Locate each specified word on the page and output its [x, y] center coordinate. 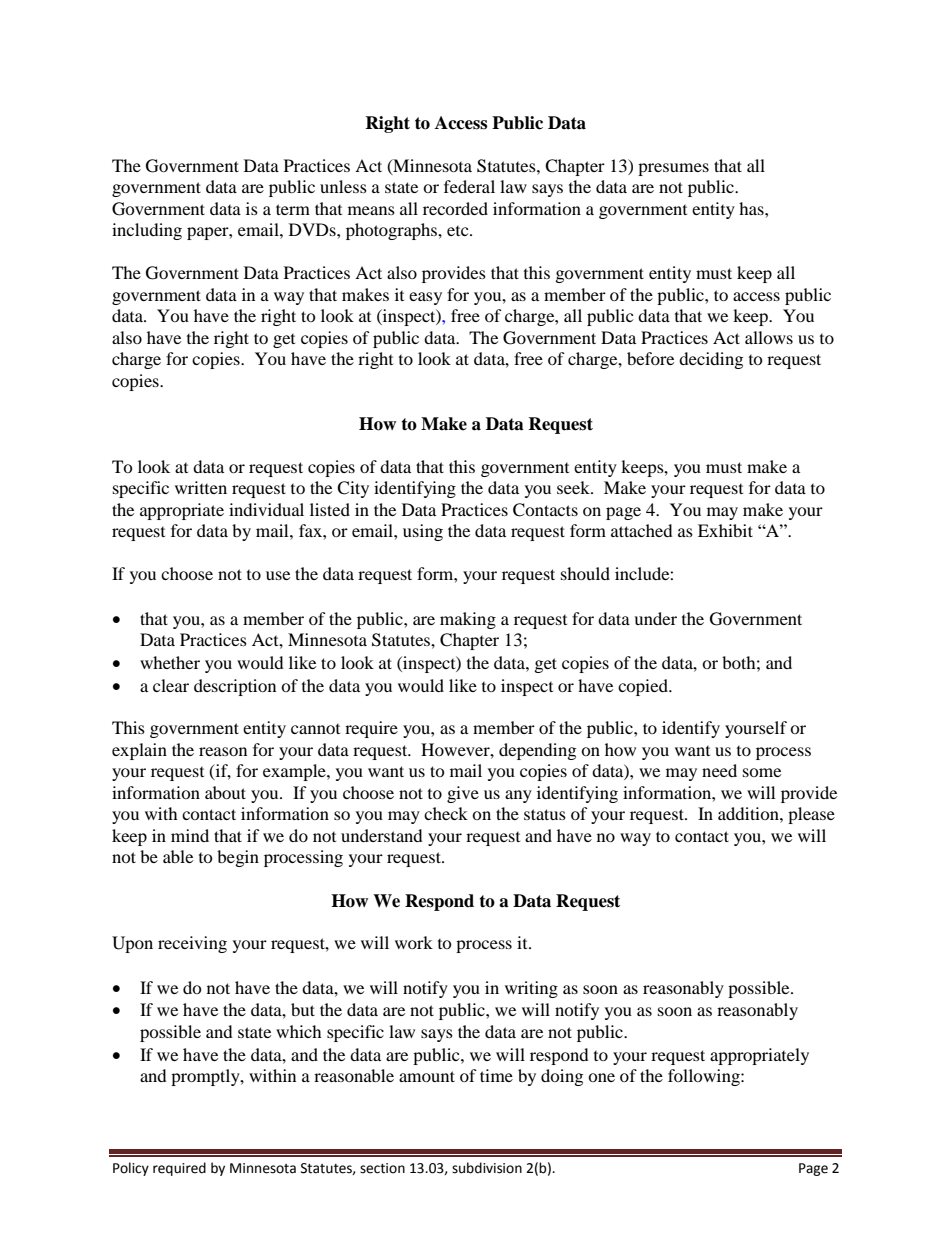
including [147, 231]
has [752, 208]
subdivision [487, 1168]
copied [644, 687]
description [235, 687]
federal [469, 186]
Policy [131, 1169]
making [468, 620]
